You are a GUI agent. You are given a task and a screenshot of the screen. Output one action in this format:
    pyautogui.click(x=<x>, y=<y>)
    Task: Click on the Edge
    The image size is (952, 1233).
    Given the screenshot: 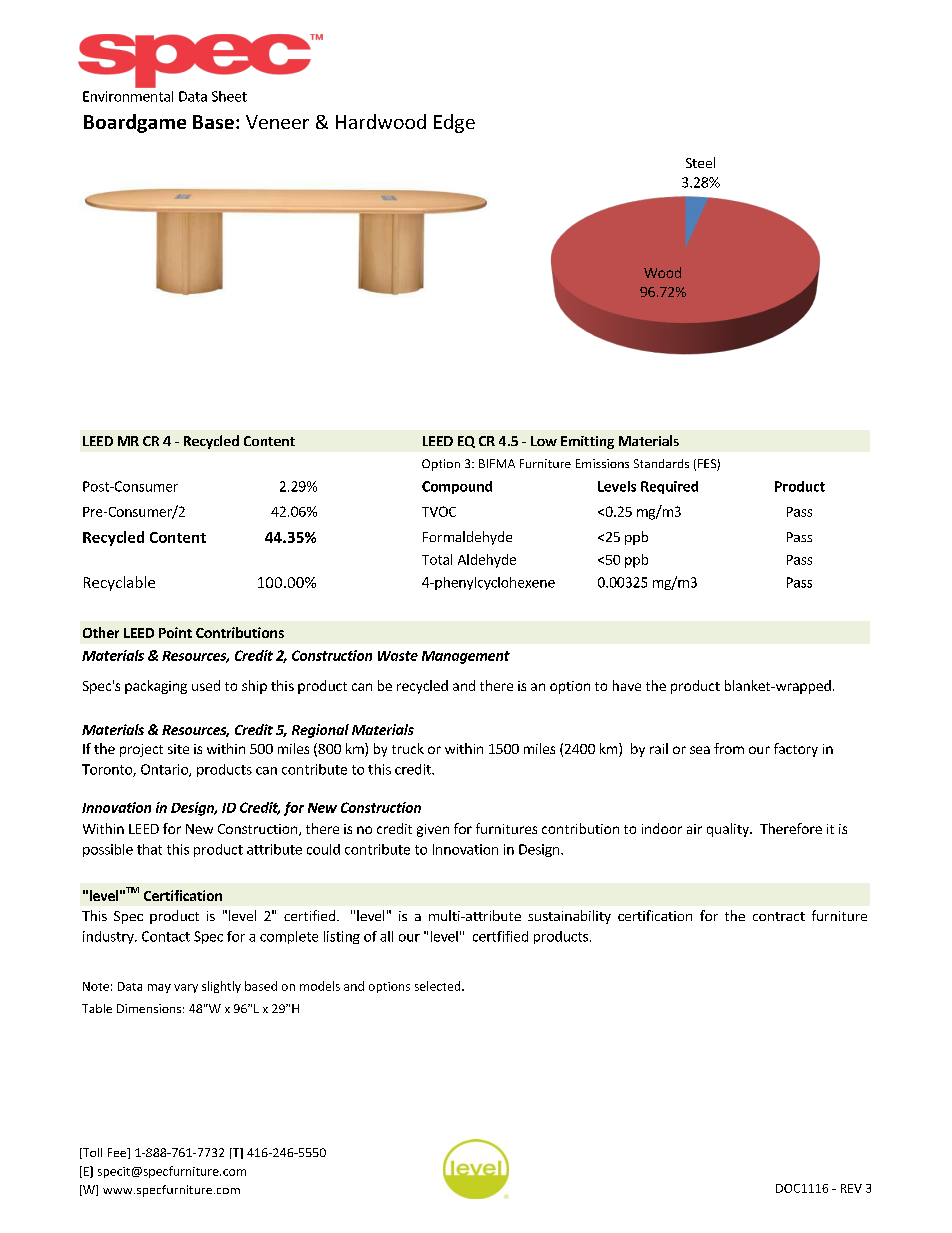 What is the action you would take?
    pyautogui.click(x=454, y=123)
